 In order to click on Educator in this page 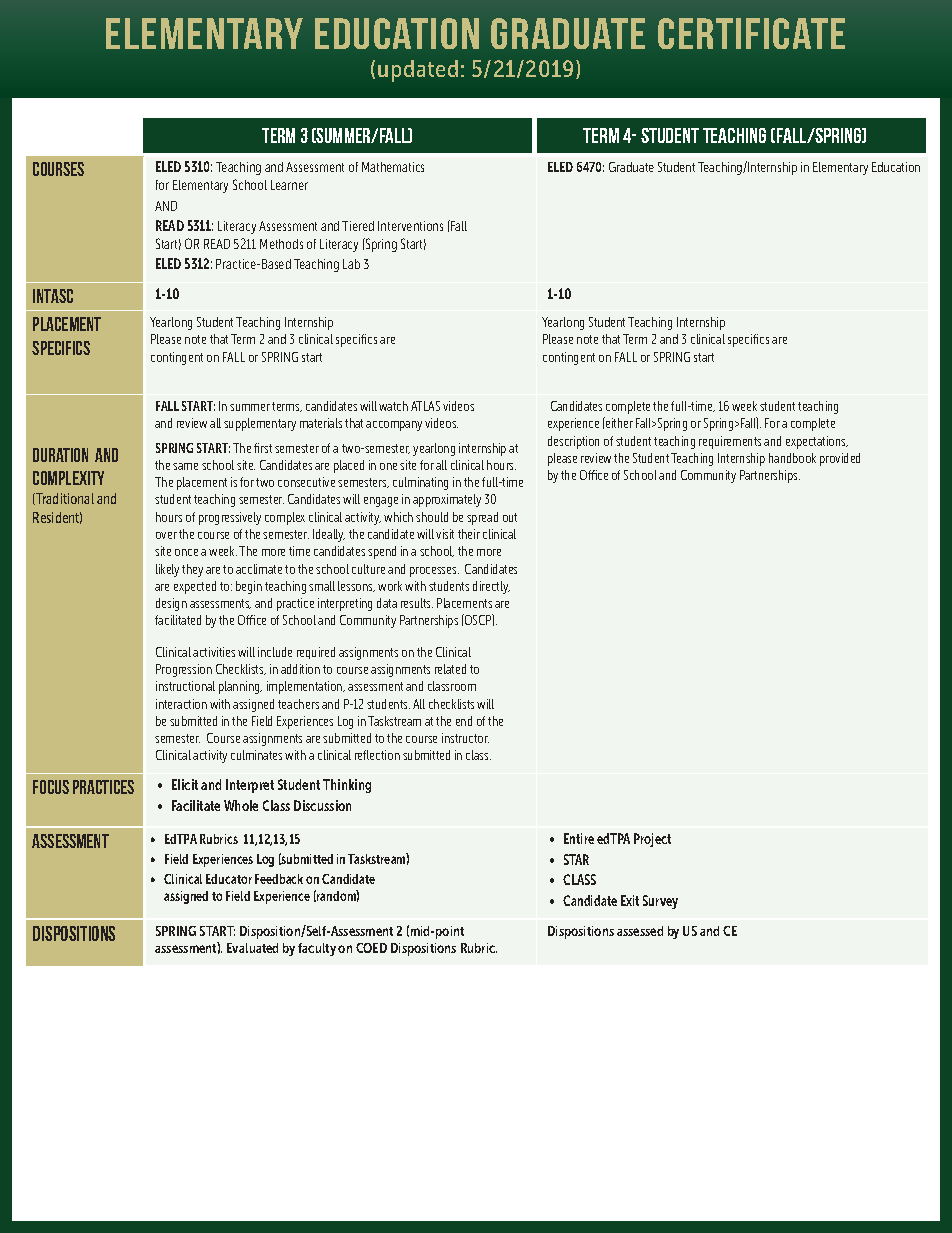, I will do `click(229, 879)`.
